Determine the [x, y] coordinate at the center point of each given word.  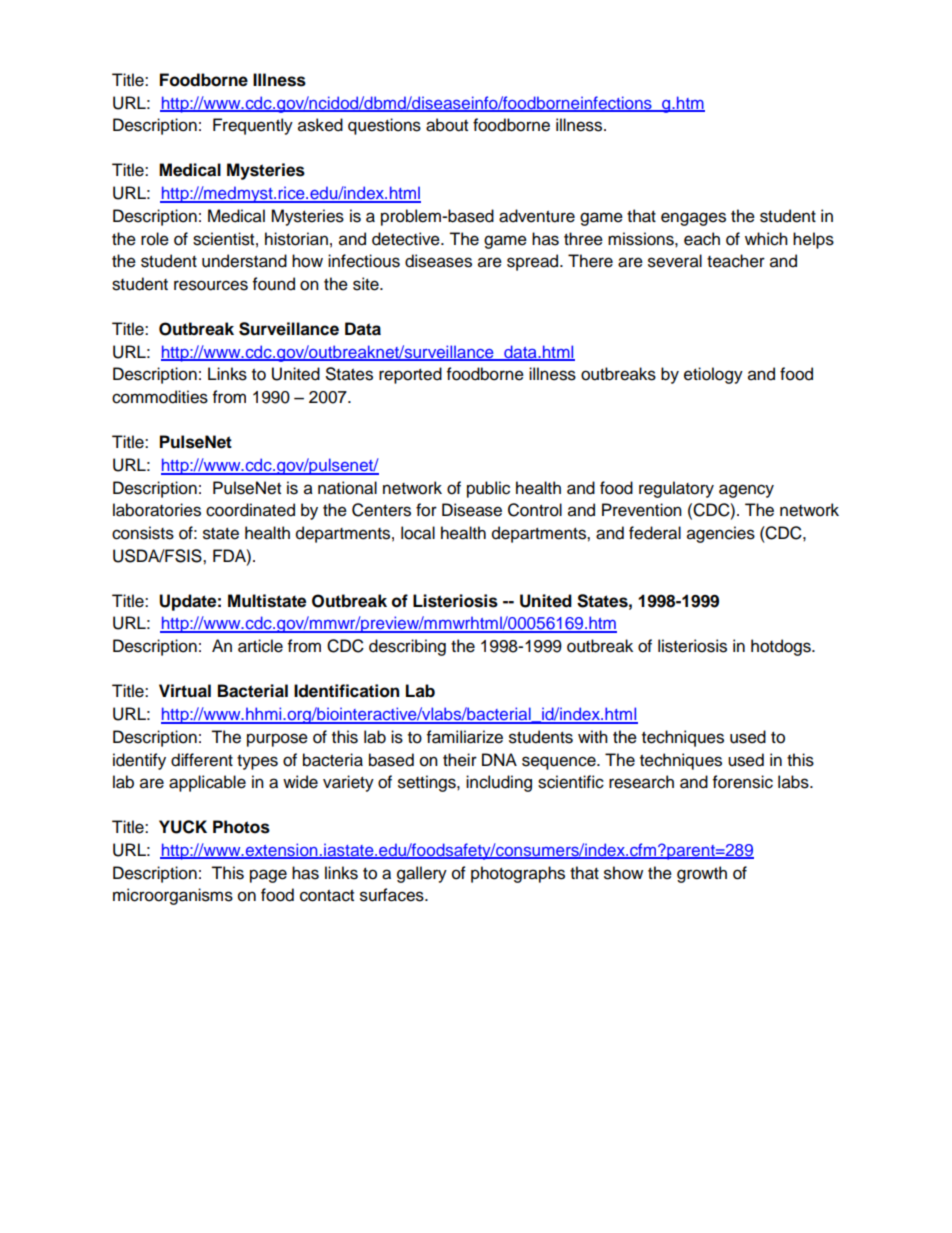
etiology [713, 375]
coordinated [250, 510]
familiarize [465, 737]
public [488, 489]
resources [211, 285]
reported [410, 375]
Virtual [185, 691]
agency [746, 491]
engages [693, 219]
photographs [518, 874]
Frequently [253, 126]
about [447, 125]
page [268, 876]
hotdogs [782, 647]
